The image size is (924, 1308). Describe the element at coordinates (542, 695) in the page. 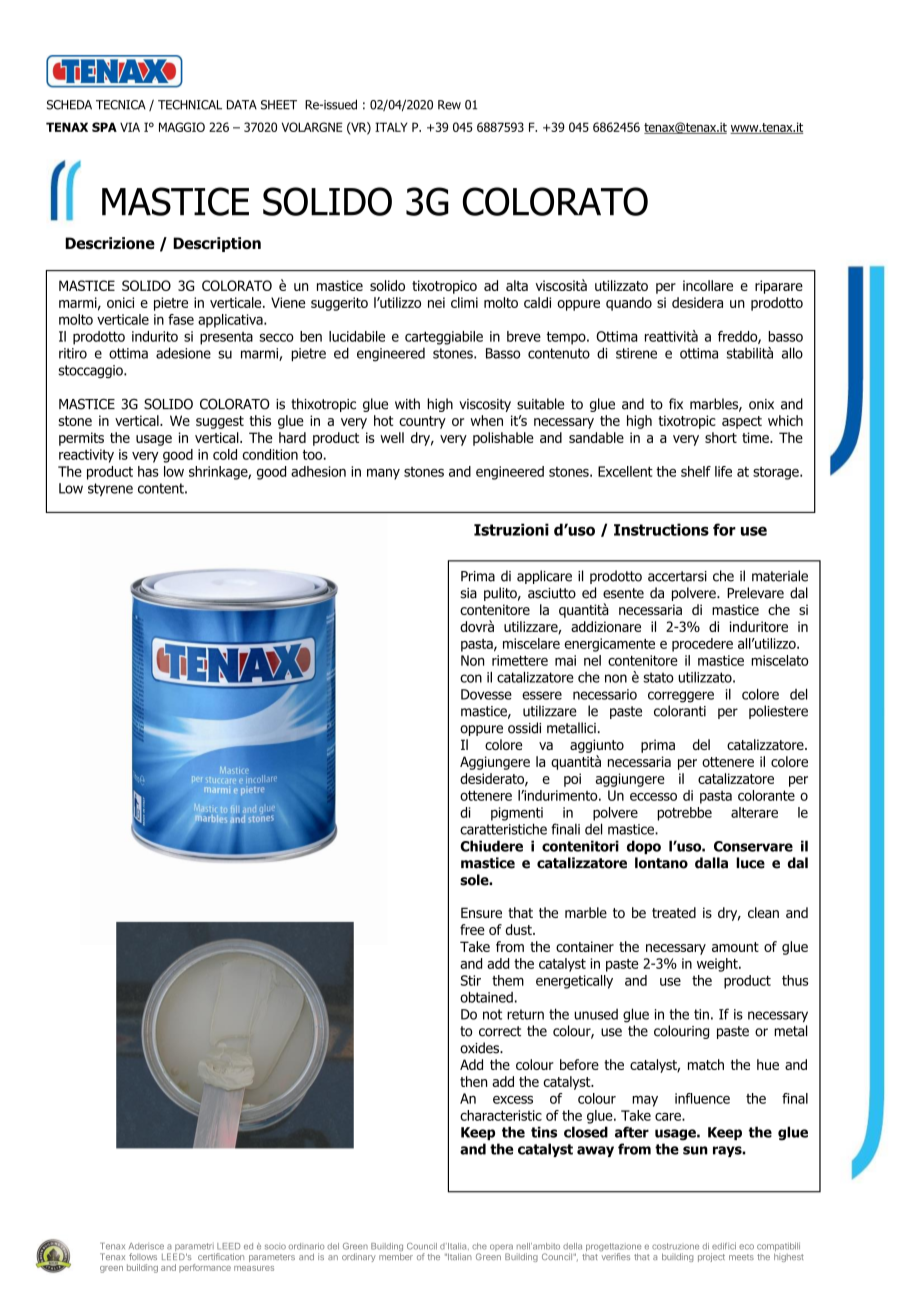

I see `essere` at that location.
